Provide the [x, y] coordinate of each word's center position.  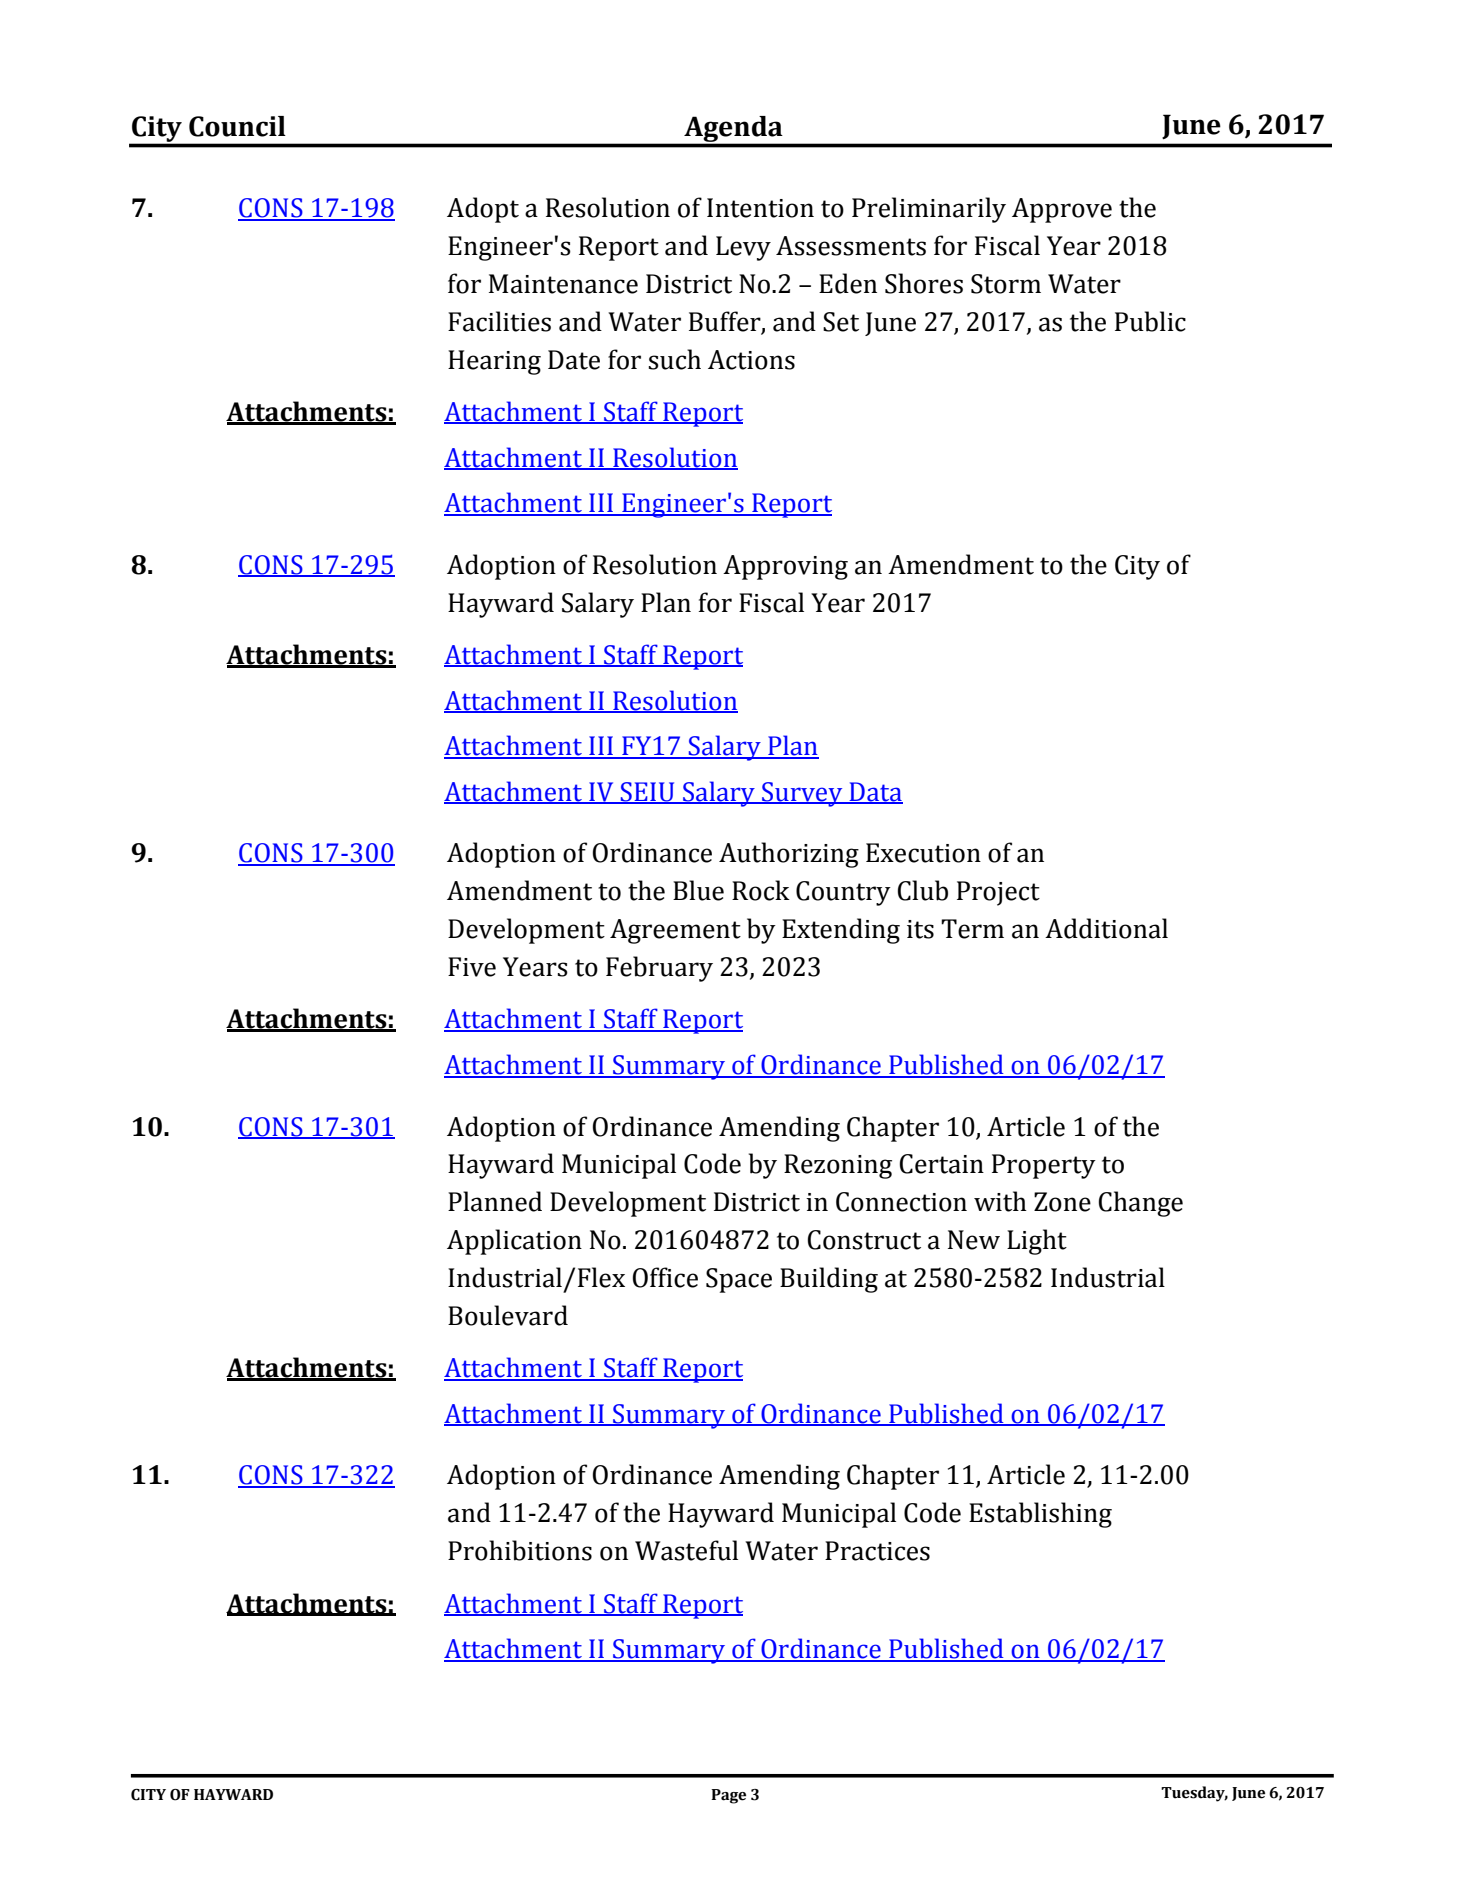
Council [237, 126]
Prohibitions [520, 1550]
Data [875, 793]
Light [1037, 1242]
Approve [1062, 210]
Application [514, 1242]
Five [472, 967]
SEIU [648, 793]
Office [665, 1277]
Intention [760, 208]
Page [728, 1796]
